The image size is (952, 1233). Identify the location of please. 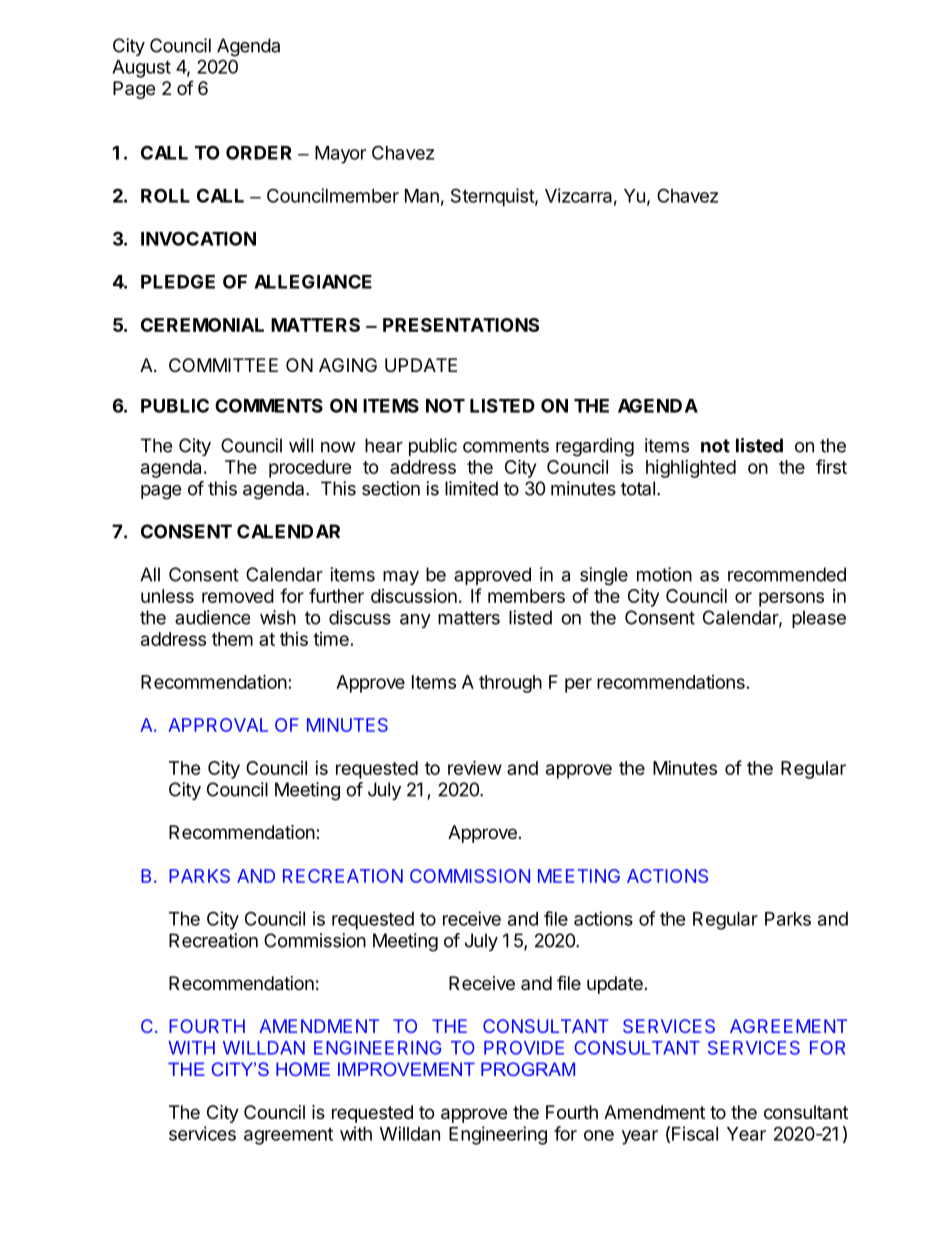
(819, 619).
